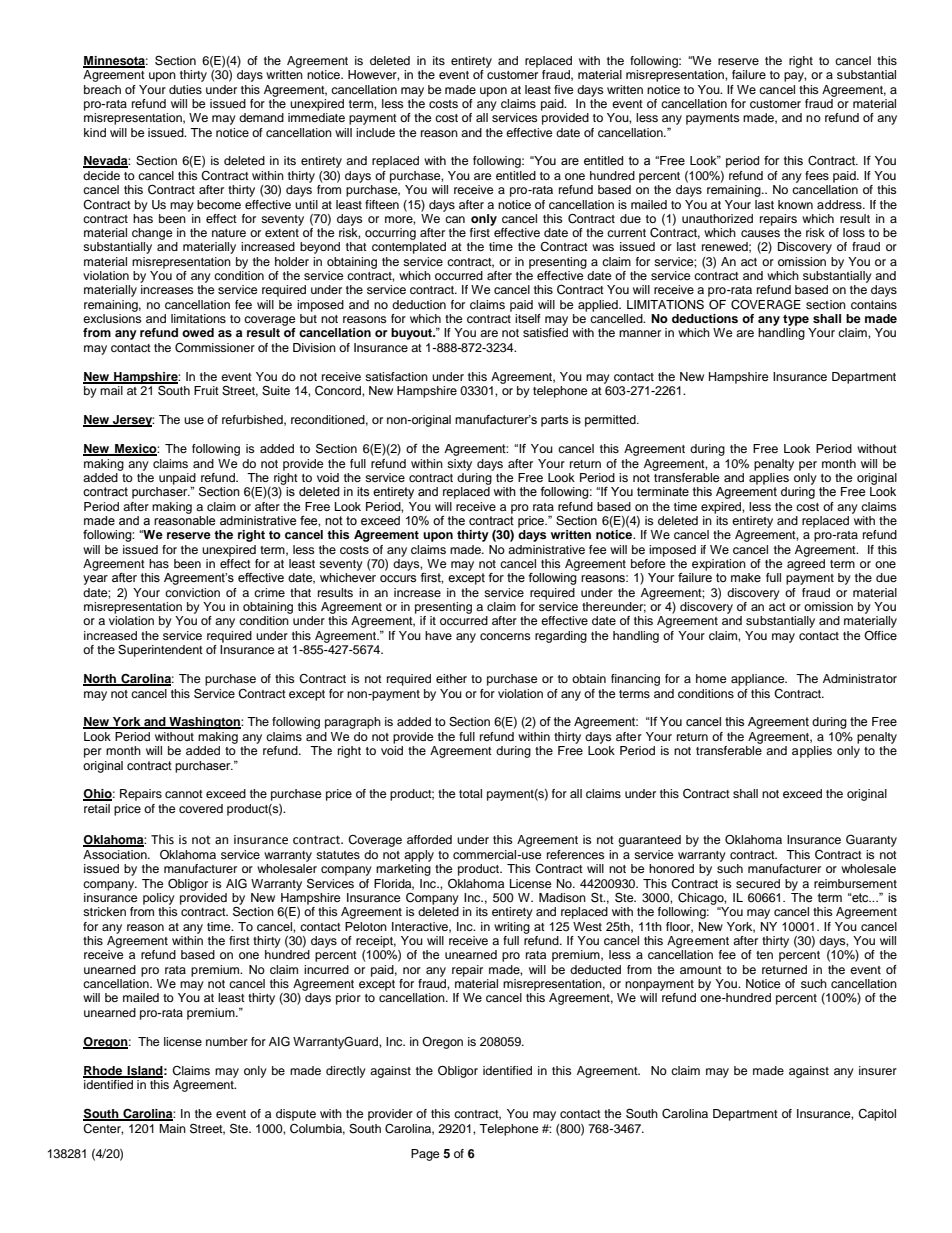  I want to click on dispute, so click(296, 1115).
